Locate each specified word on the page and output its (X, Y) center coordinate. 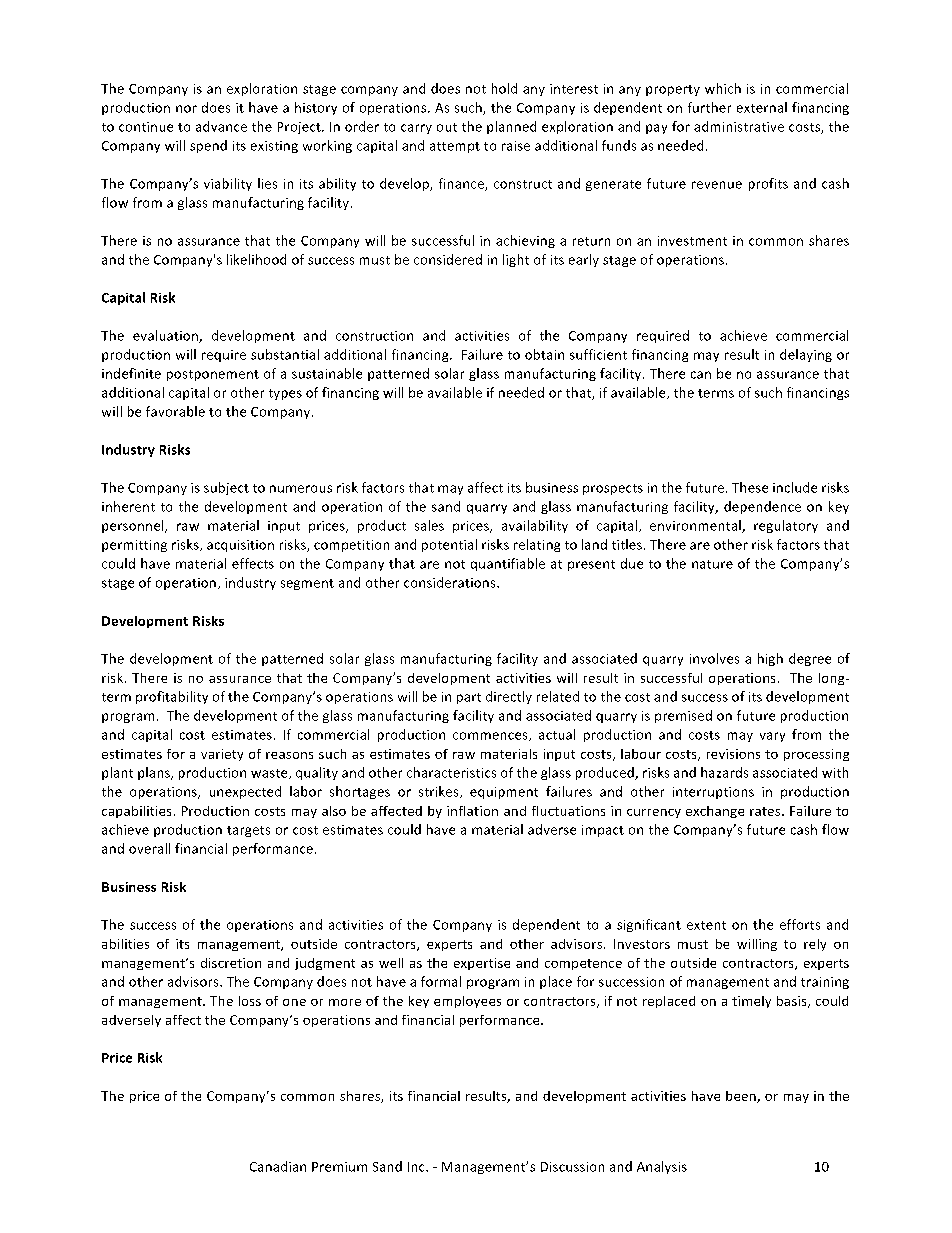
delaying (806, 355)
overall (149, 848)
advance (221, 126)
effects (253, 563)
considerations (451, 582)
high (770, 659)
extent (706, 925)
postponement (213, 375)
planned (511, 127)
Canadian (278, 1166)
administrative (739, 126)
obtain (544, 354)
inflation (472, 811)
